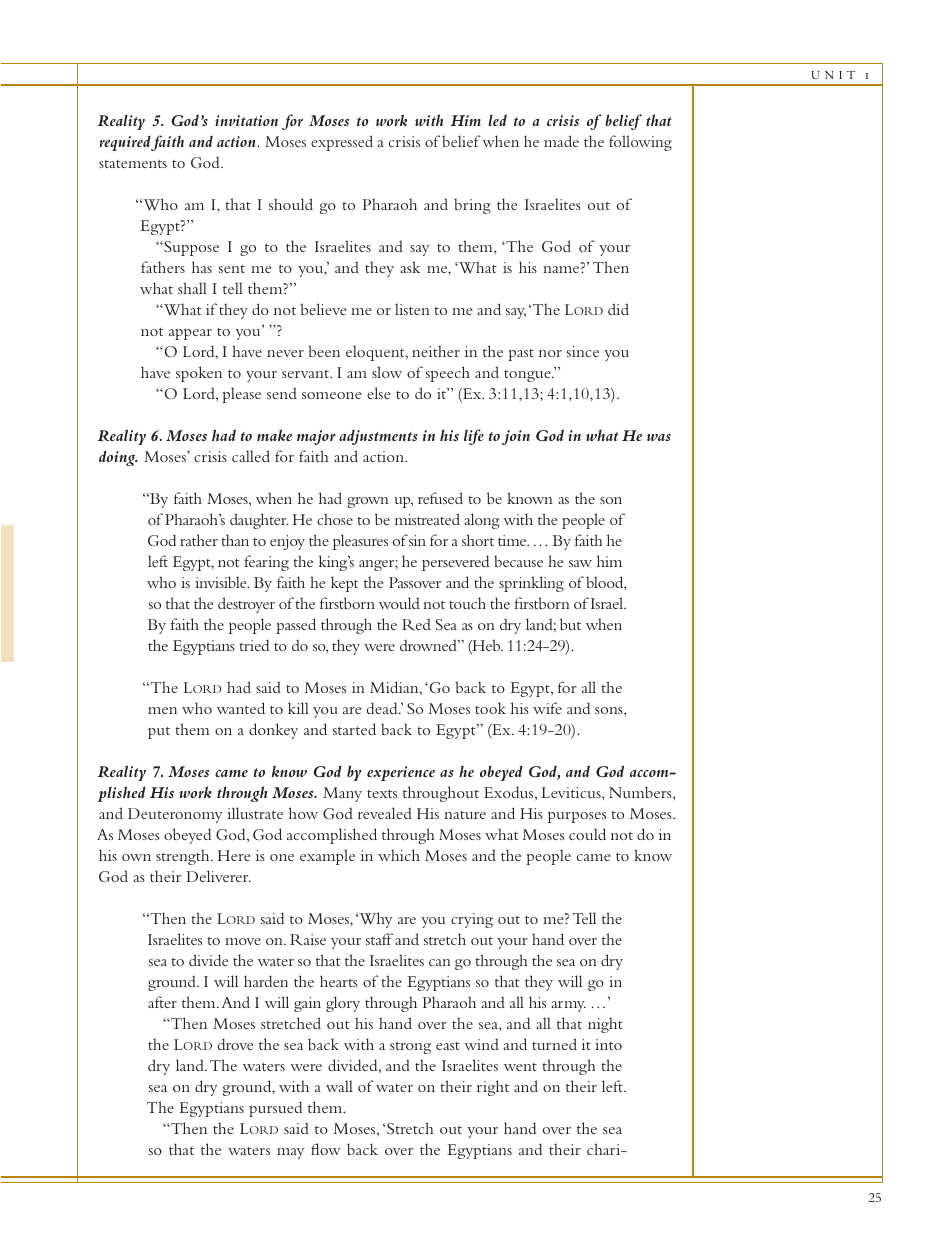 Image resolution: width=952 pixels, height=1233 pixels. Describe the element at coordinates (493, 1088) in the screenshot. I see `right` at that location.
